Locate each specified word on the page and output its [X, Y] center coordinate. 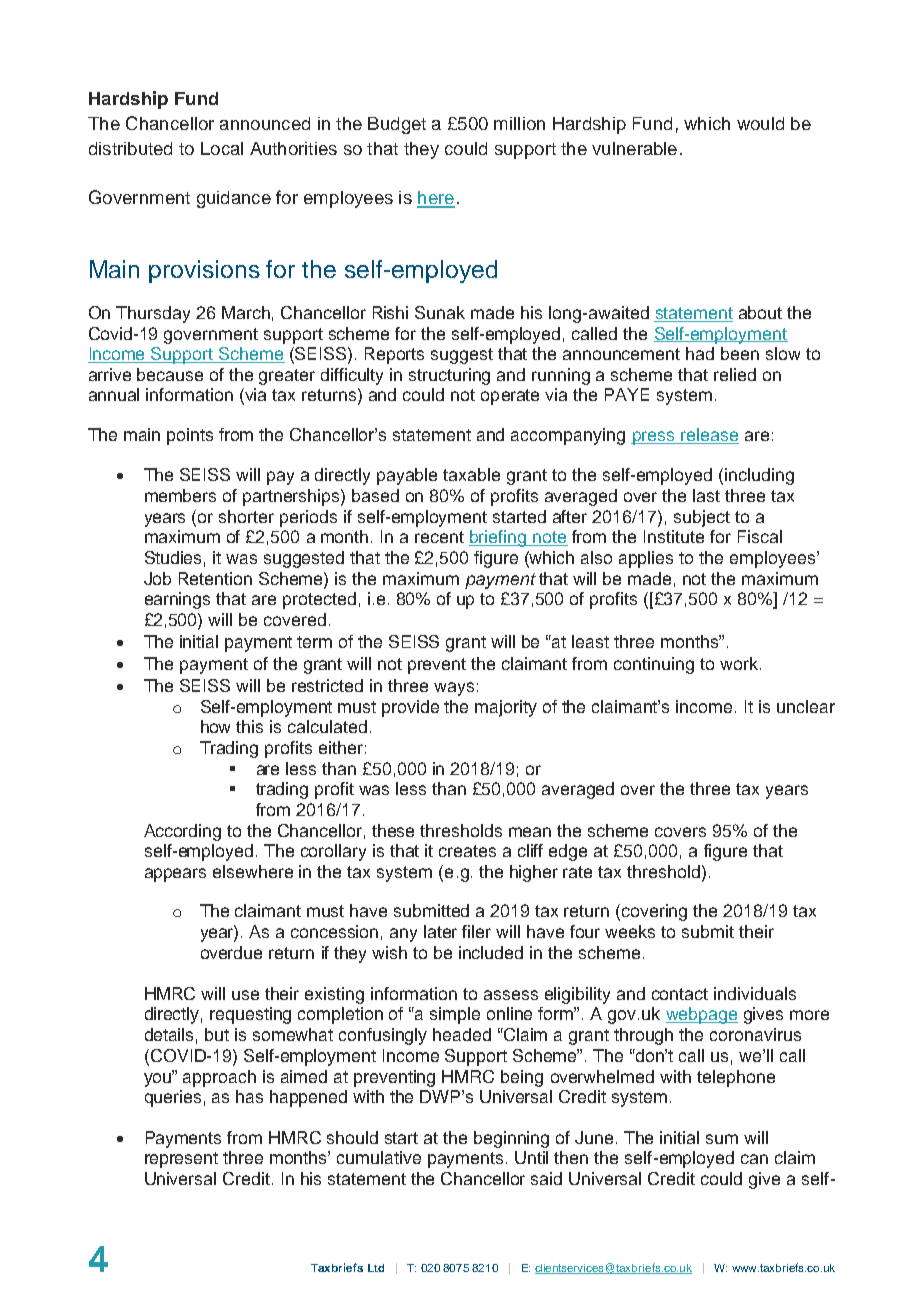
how [215, 726]
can [754, 1159]
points [190, 436]
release [709, 436]
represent [181, 1160]
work [739, 663]
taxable [471, 474]
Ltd [376, 1268]
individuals [755, 993]
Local [222, 148]
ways [454, 689]
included [491, 952]
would [760, 123]
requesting [250, 1015]
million [519, 123]
